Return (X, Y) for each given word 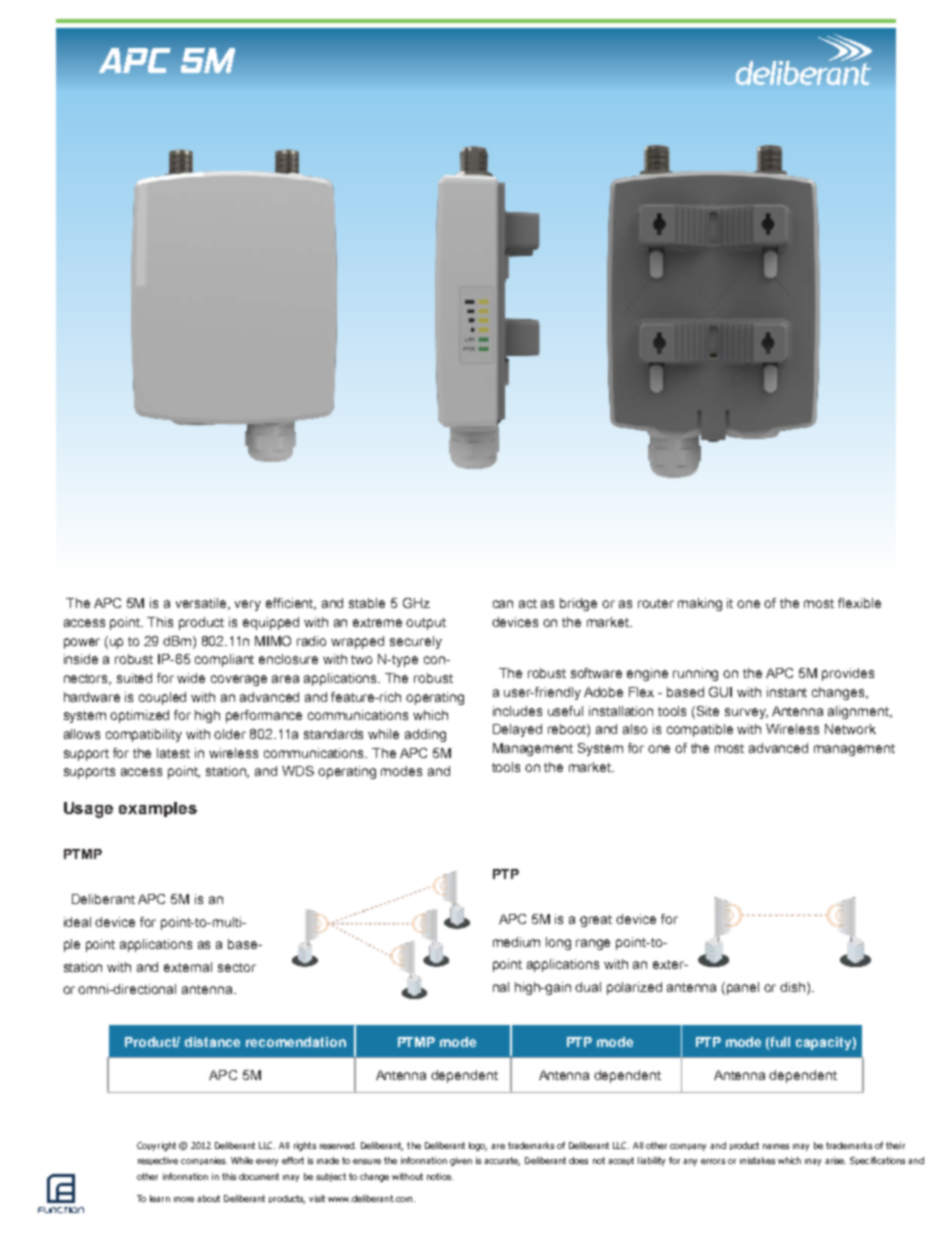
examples (158, 809)
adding (425, 735)
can (503, 604)
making (700, 604)
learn (160, 1198)
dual (588, 987)
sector (237, 967)
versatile (203, 604)
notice (440, 1176)
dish (794, 988)
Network (850, 729)
